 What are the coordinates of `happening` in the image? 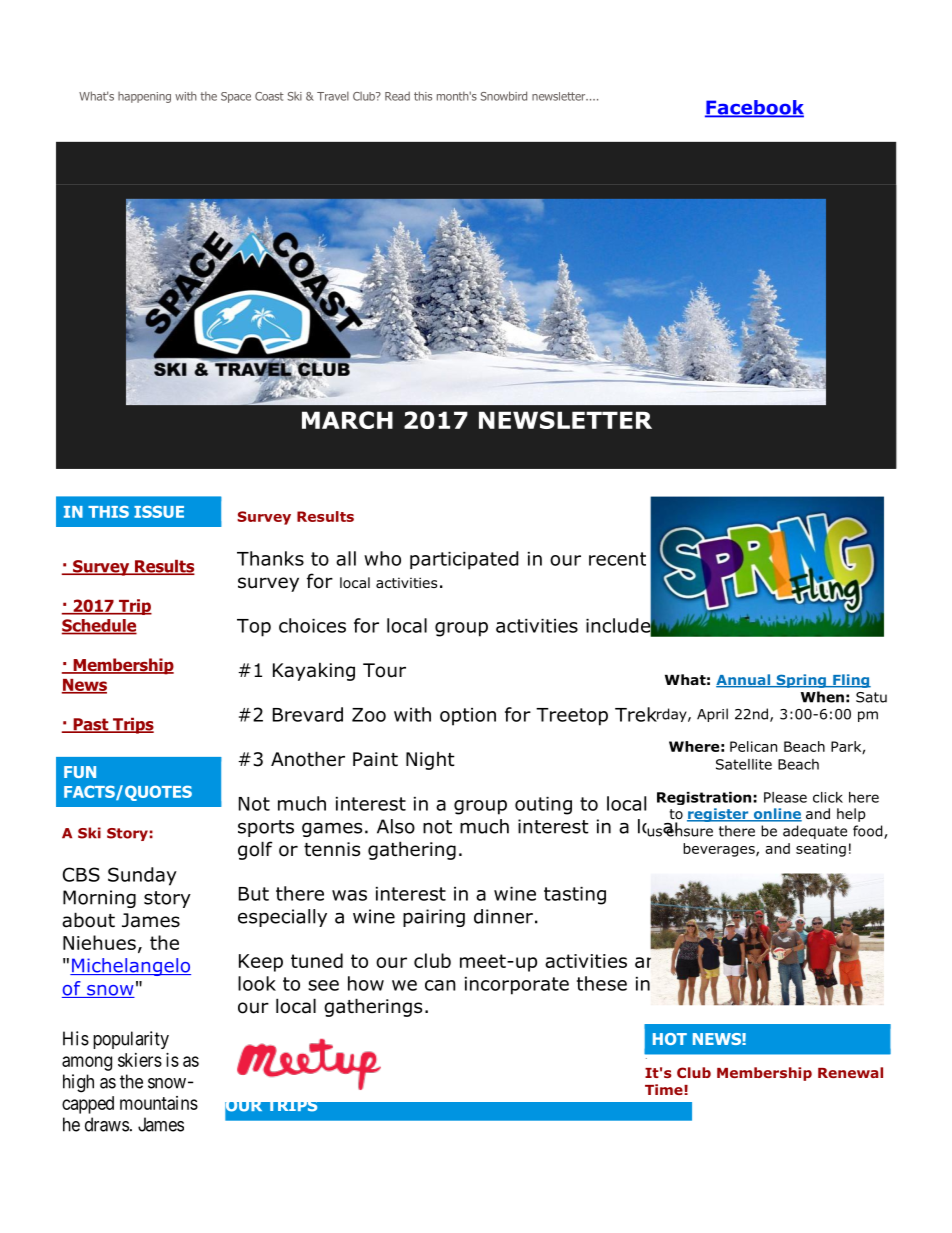 It's located at (144, 97).
